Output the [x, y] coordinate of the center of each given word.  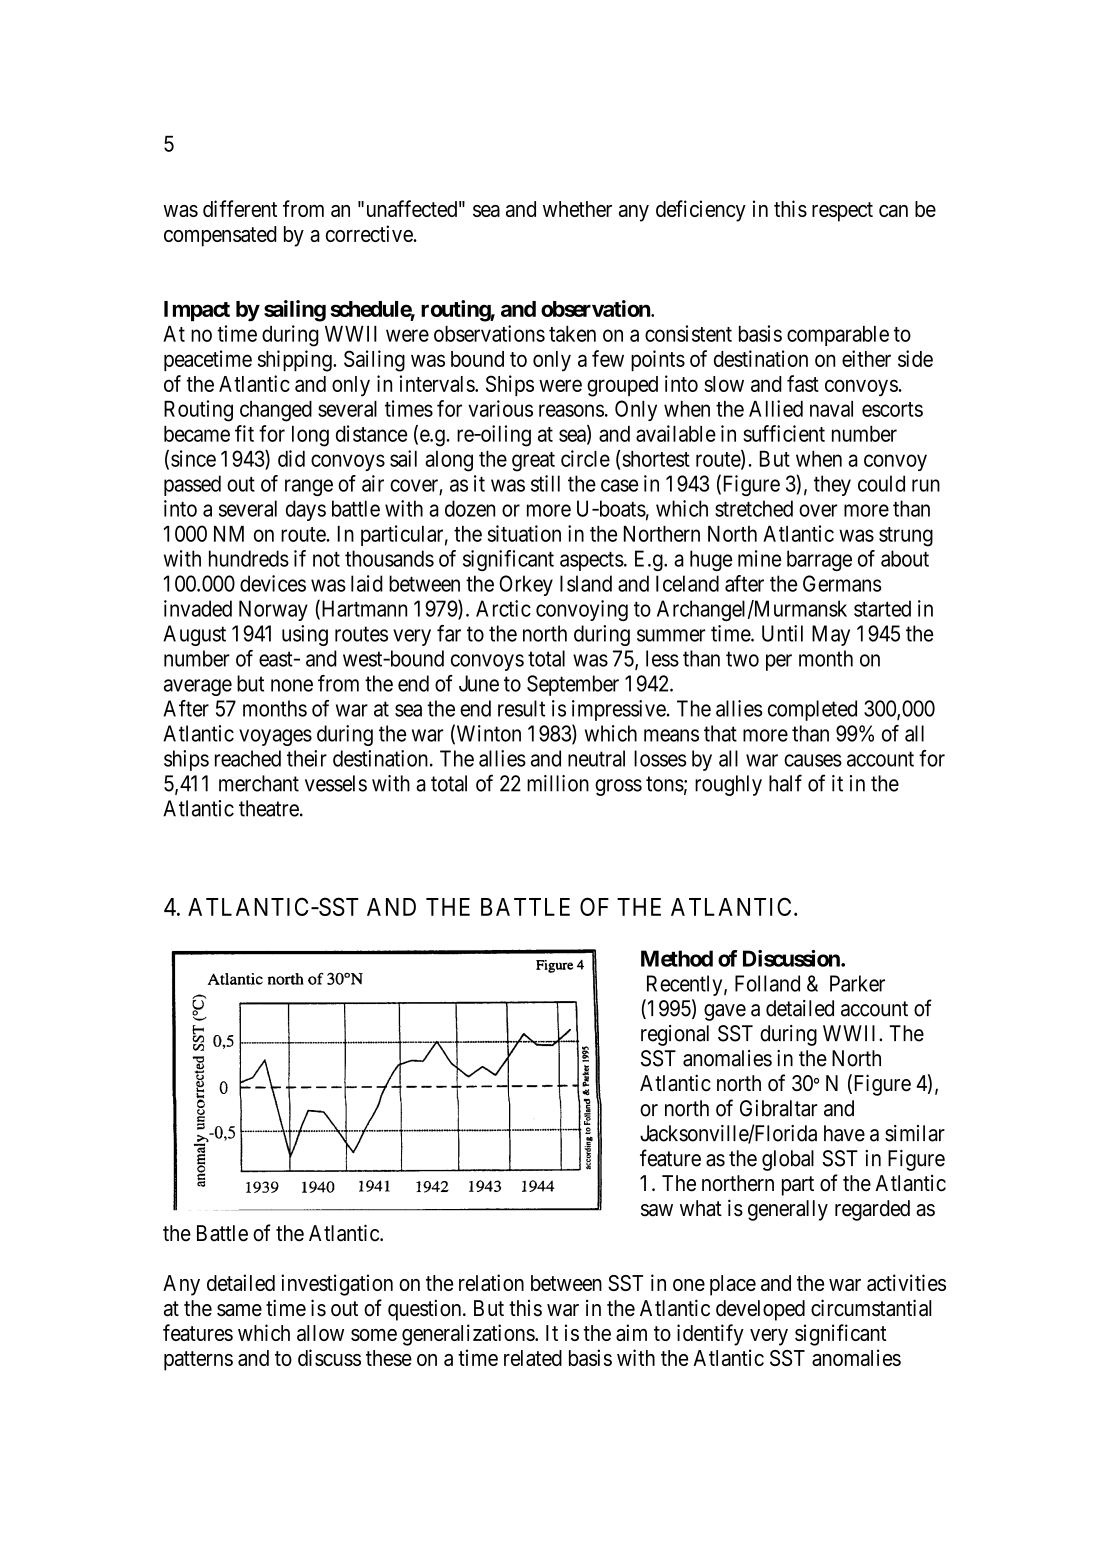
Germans [842, 583]
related [533, 1358]
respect [842, 212]
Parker [857, 983]
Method [677, 958]
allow [320, 1333]
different [240, 208]
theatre [269, 808]
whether [577, 209]
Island [586, 583]
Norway [273, 610]
